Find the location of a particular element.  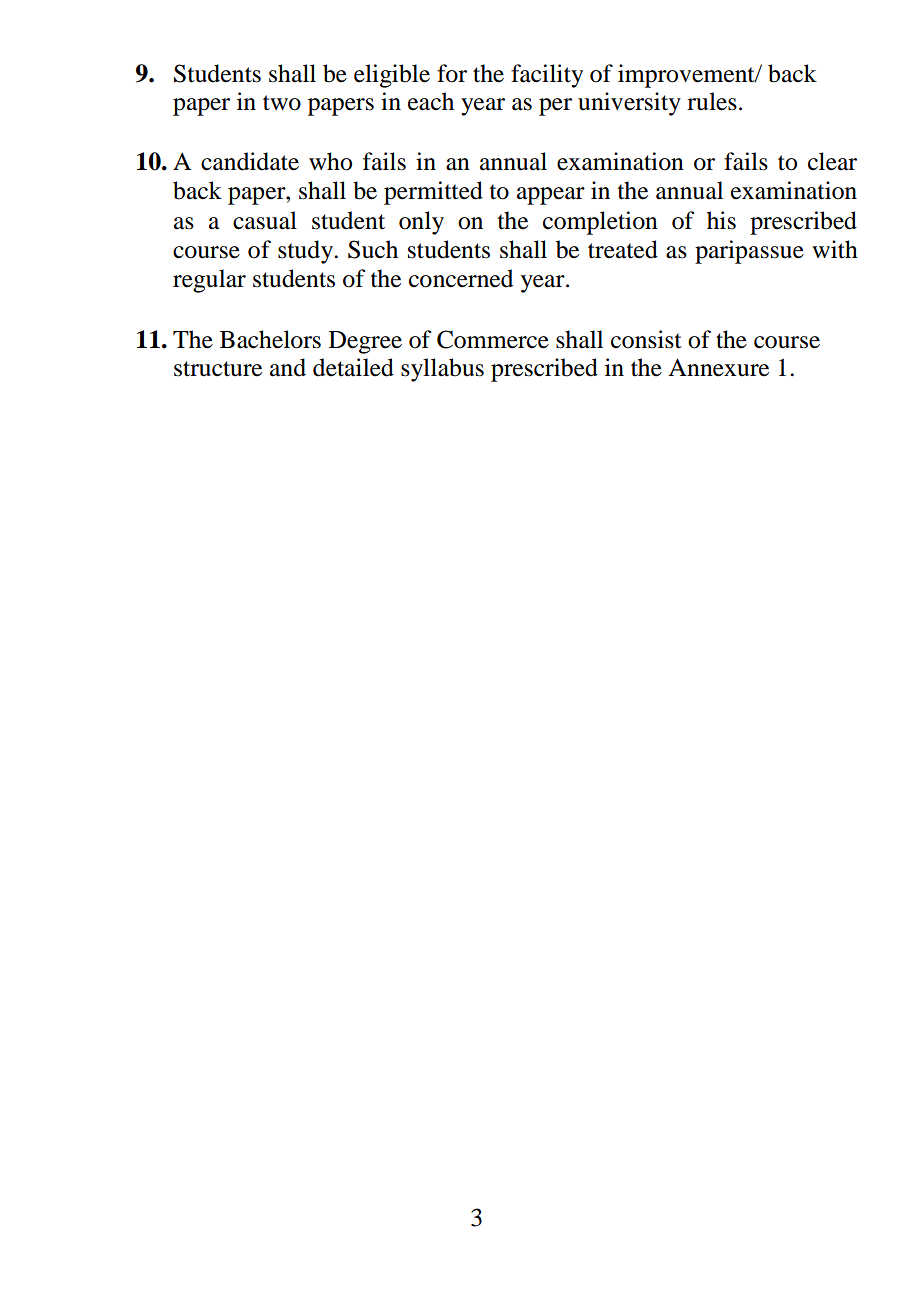

detailed is located at coordinates (353, 367).
